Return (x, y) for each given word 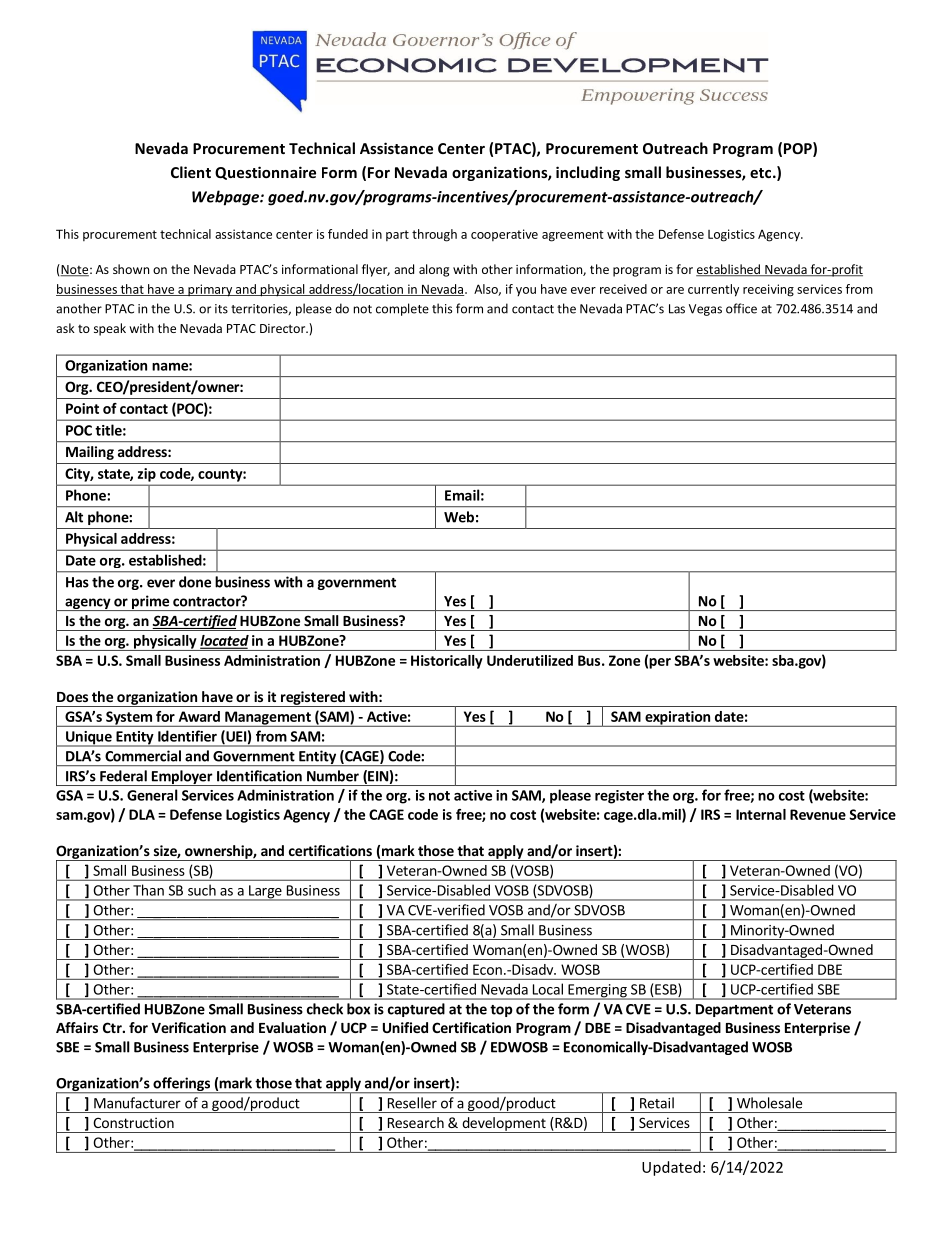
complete (402, 309)
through (434, 235)
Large (265, 893)
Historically (447, 662)
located (224, 641)
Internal (761, 814)
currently (713, 290)
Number (333, 776)
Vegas (705, 310)
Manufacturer (137, 1103)
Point (82, 408)
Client (191, 172)
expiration (677, 719)
